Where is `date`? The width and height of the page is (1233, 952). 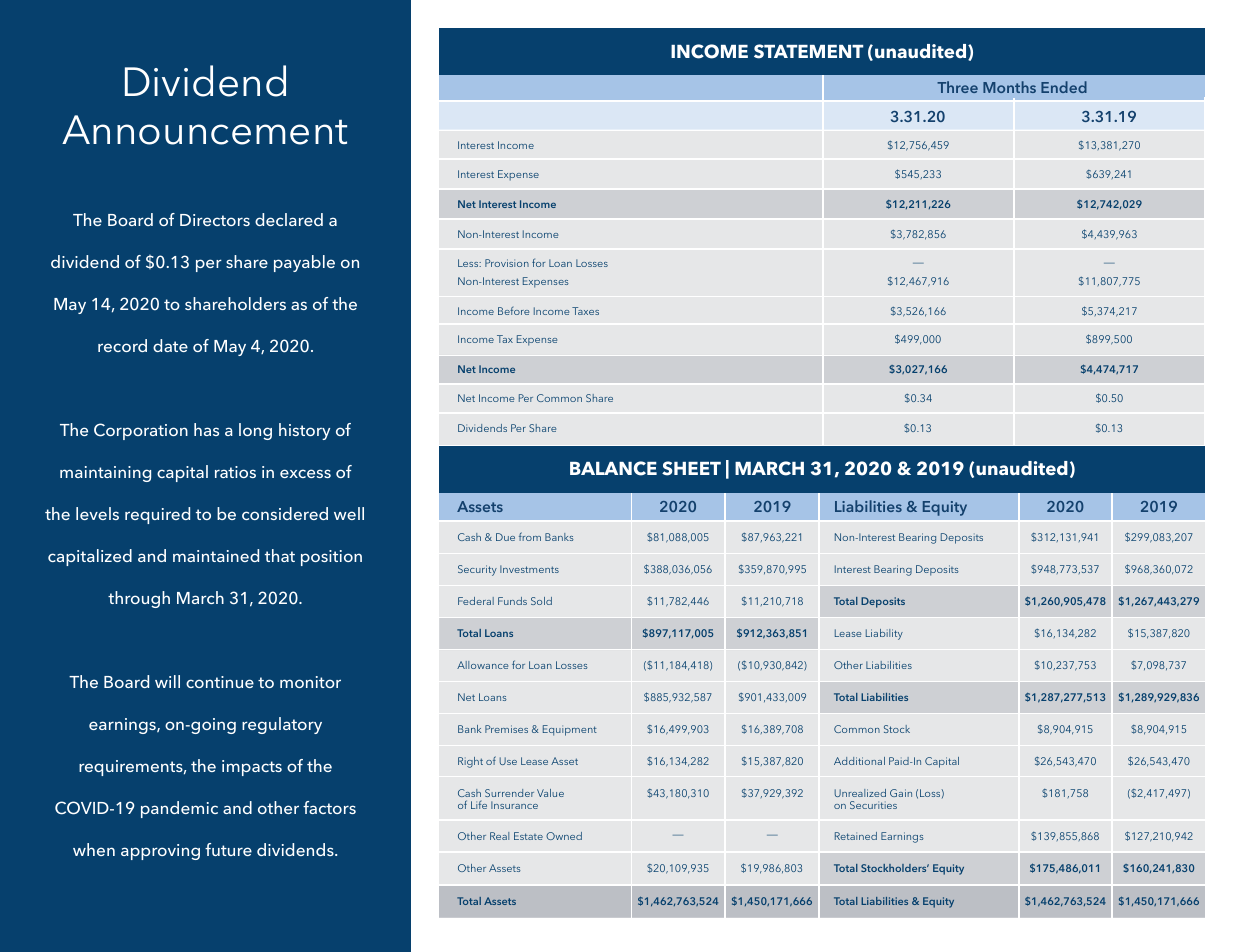
date is located at coordinates (170, 345).
